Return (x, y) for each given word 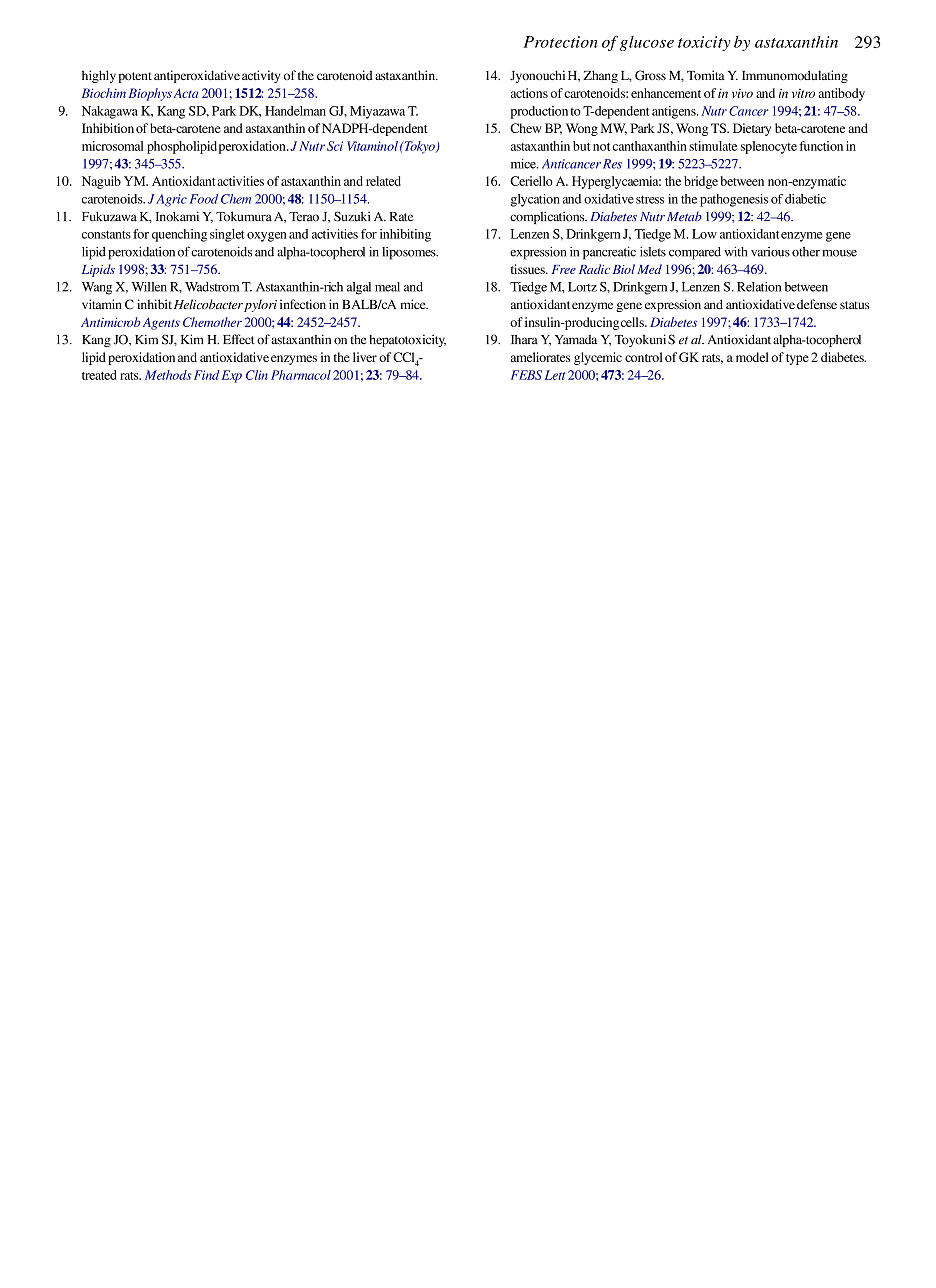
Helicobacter (208, 304)
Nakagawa (110, 112)
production (539, 112)
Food (204, 199)
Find (206, 375)
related (383, 181)
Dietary (752, 129)
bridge (701, 182)
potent (135, 77)
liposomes (410, 253)
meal (387, 287)
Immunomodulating (795, 76)
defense (817, 304)
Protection (560, 42)
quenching (179, 235)
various (770, 252)
